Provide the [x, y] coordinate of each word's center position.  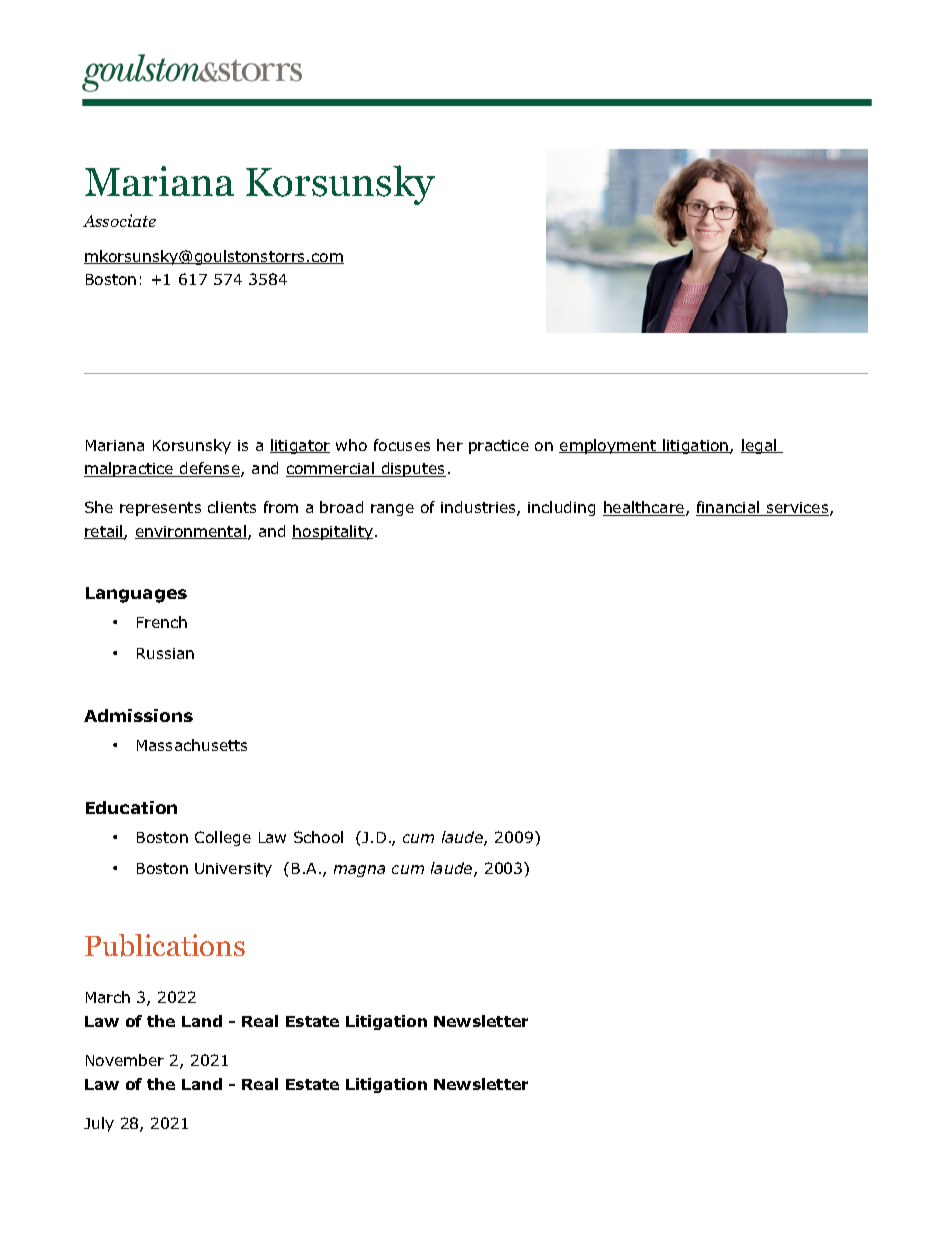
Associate [119, 220]
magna [359, 871]
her [450, 445]
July [99, 1124]
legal [760, 446]
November [125, 1060]
